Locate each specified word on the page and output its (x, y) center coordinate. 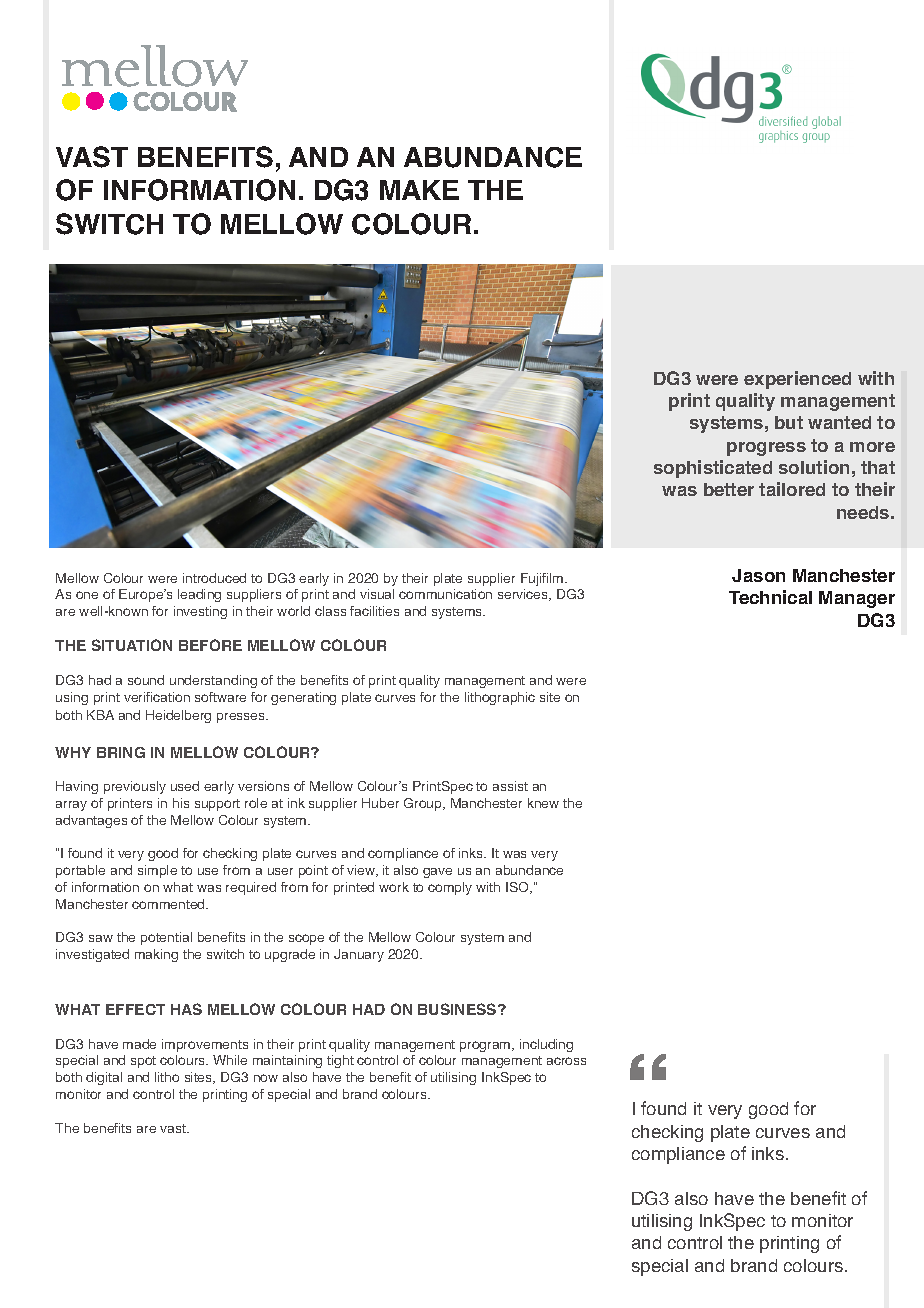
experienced (797, 380)
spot (143, 1062)
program (486, 1046)
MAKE (419, 190)
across (566, 1061)
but (789, 422)
